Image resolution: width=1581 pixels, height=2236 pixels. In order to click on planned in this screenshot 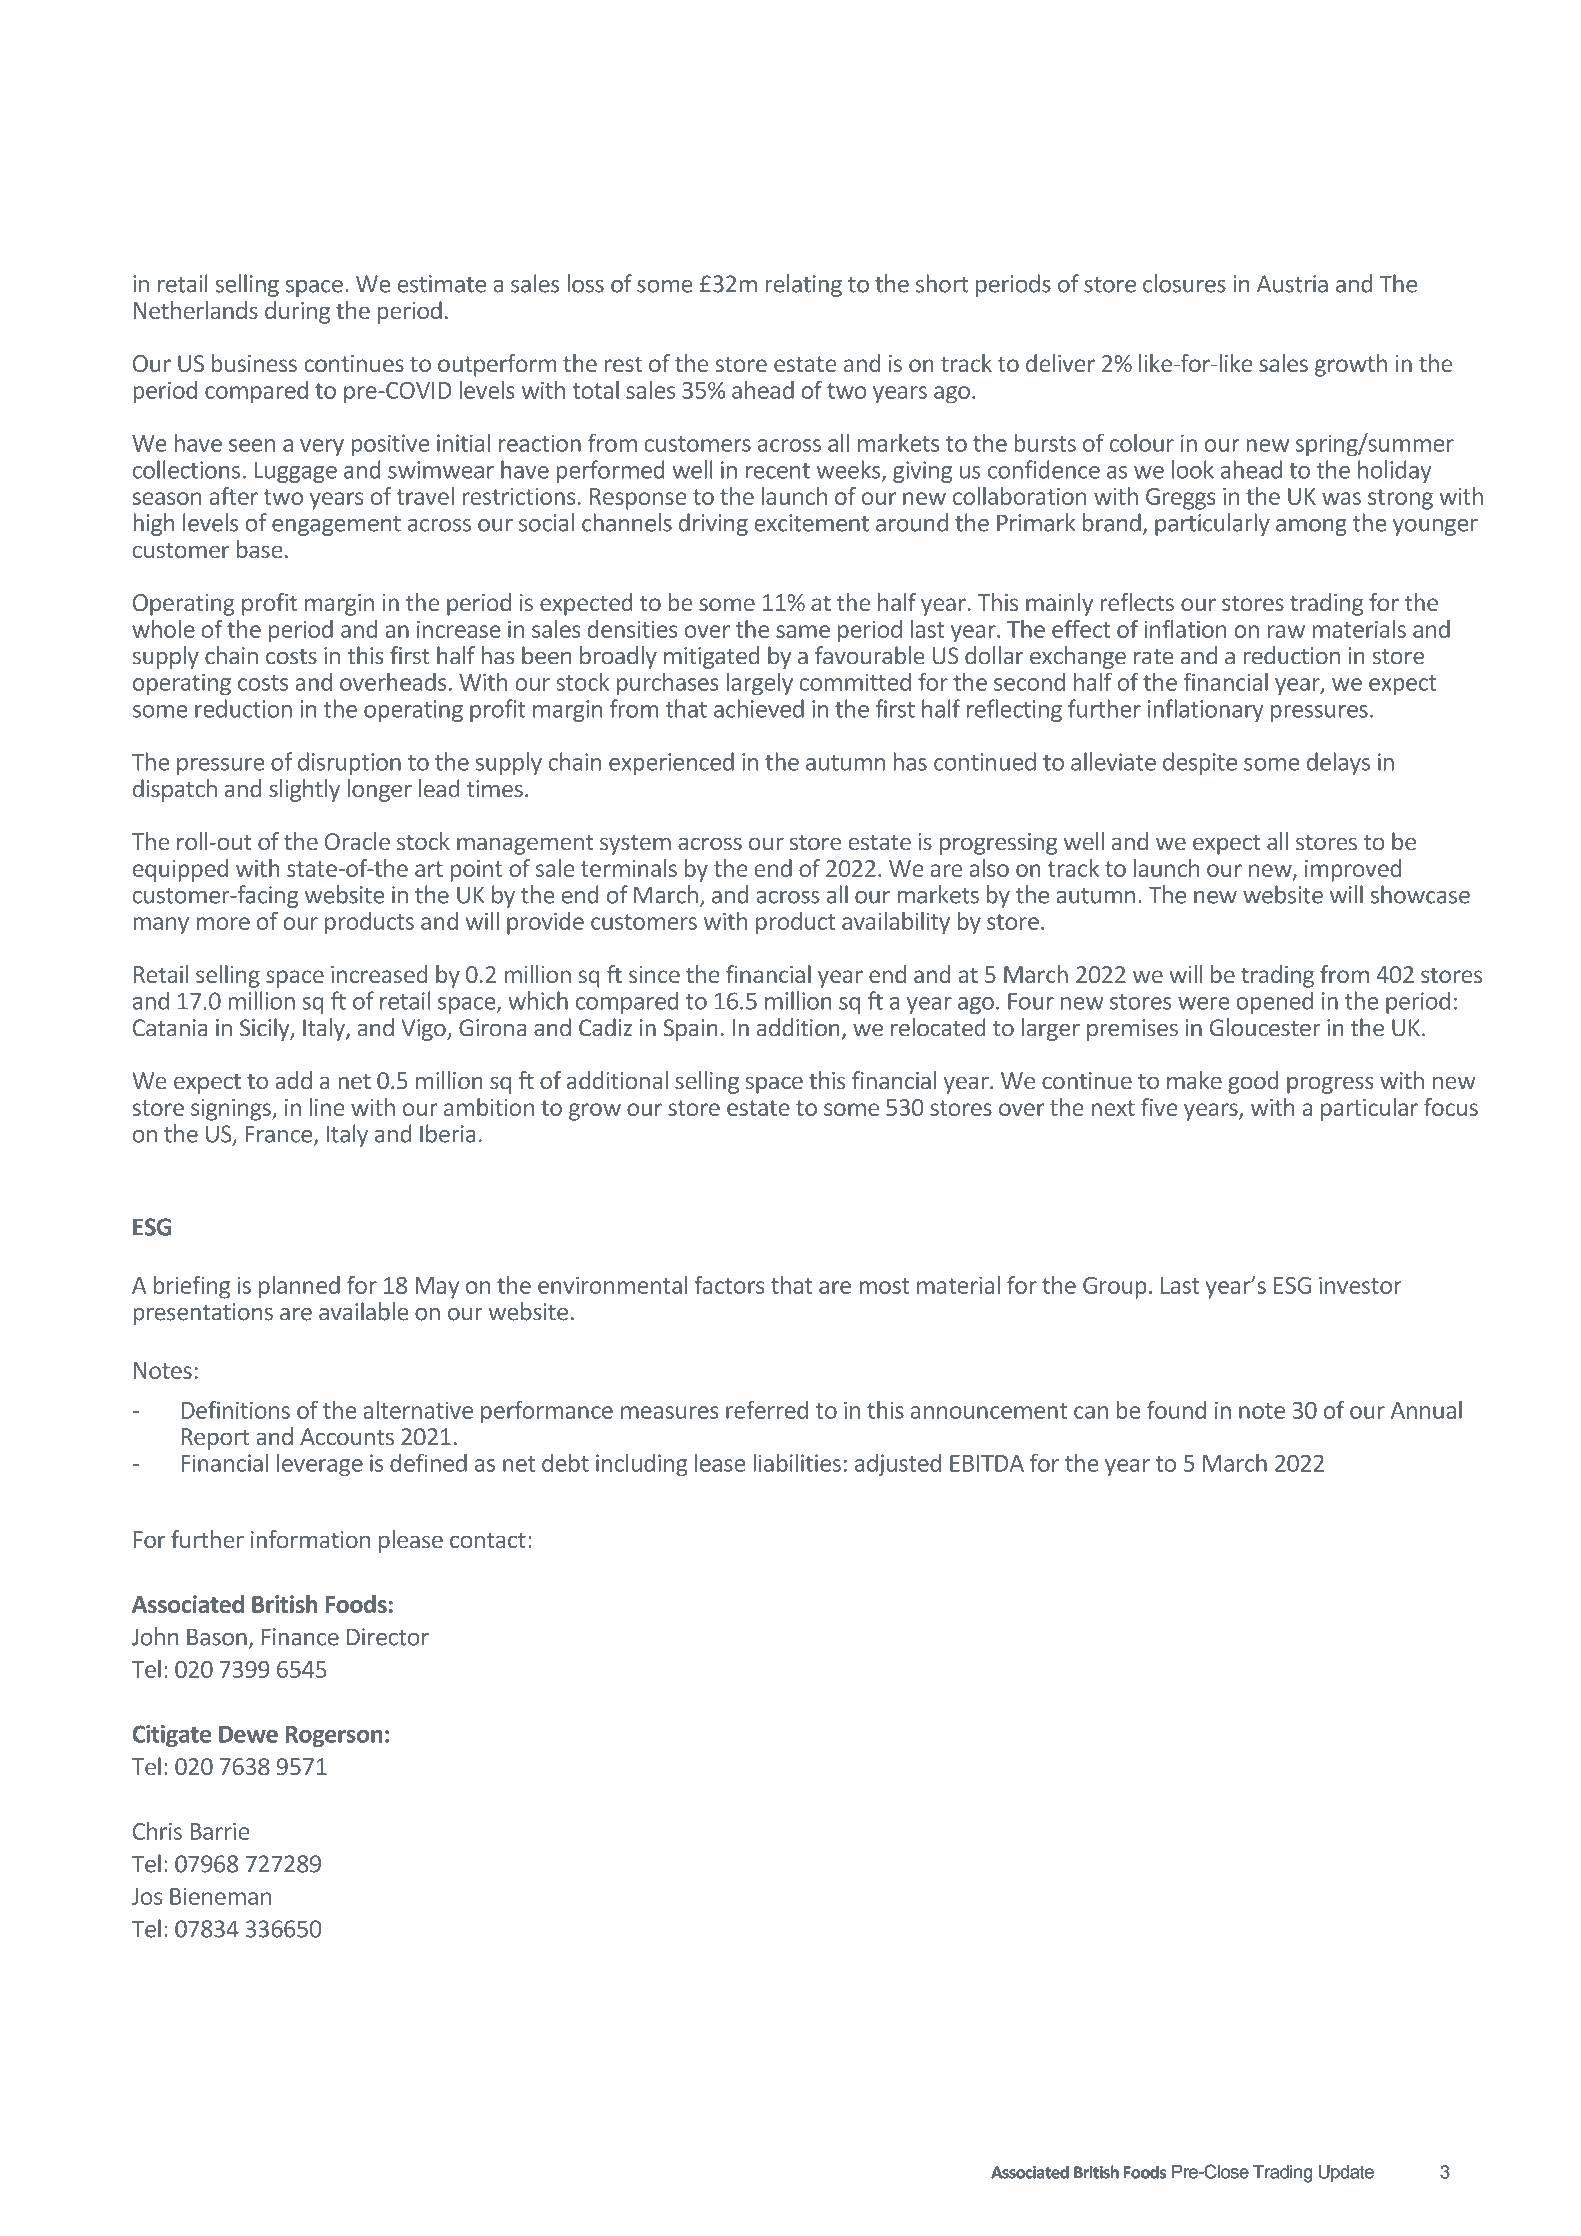, I will do `click(299, 1287)`.
